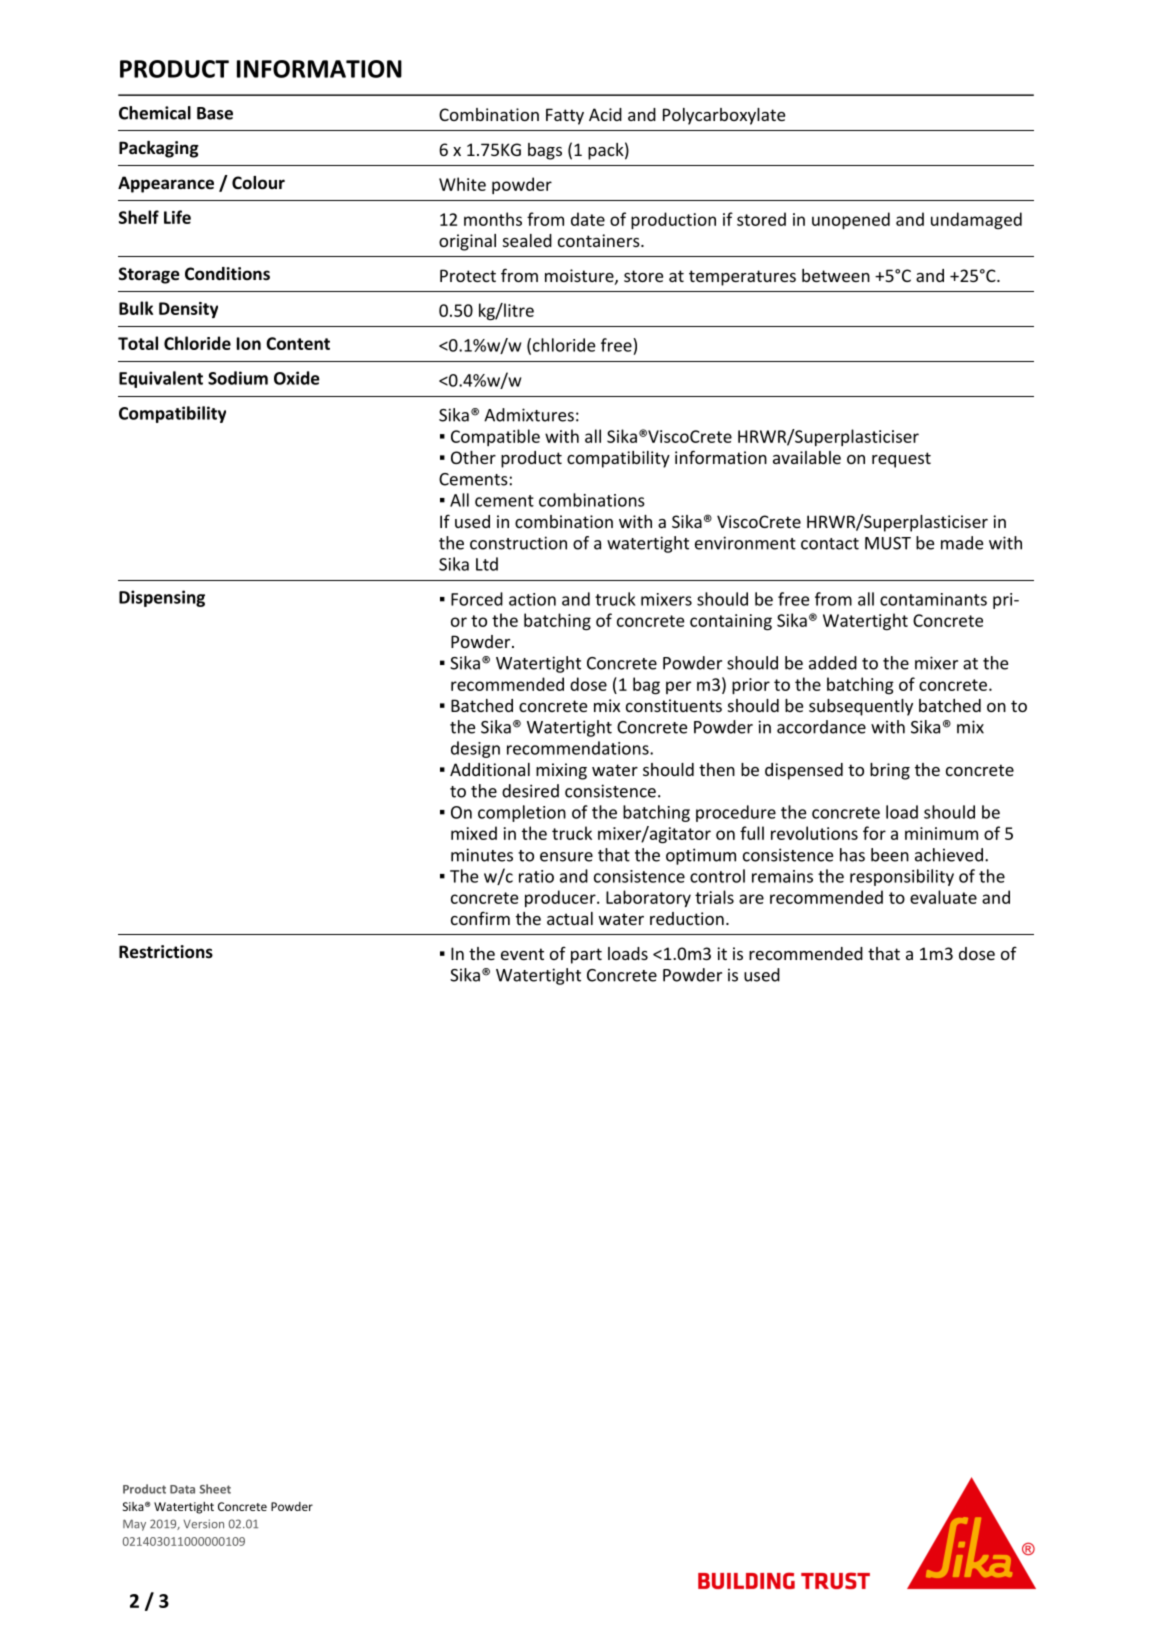 Image resolution: width=1154 pixels, height=1631 pixels. Describe the element at coordinates (203, 1524) in the screenshot. I see `Version` at that location.
